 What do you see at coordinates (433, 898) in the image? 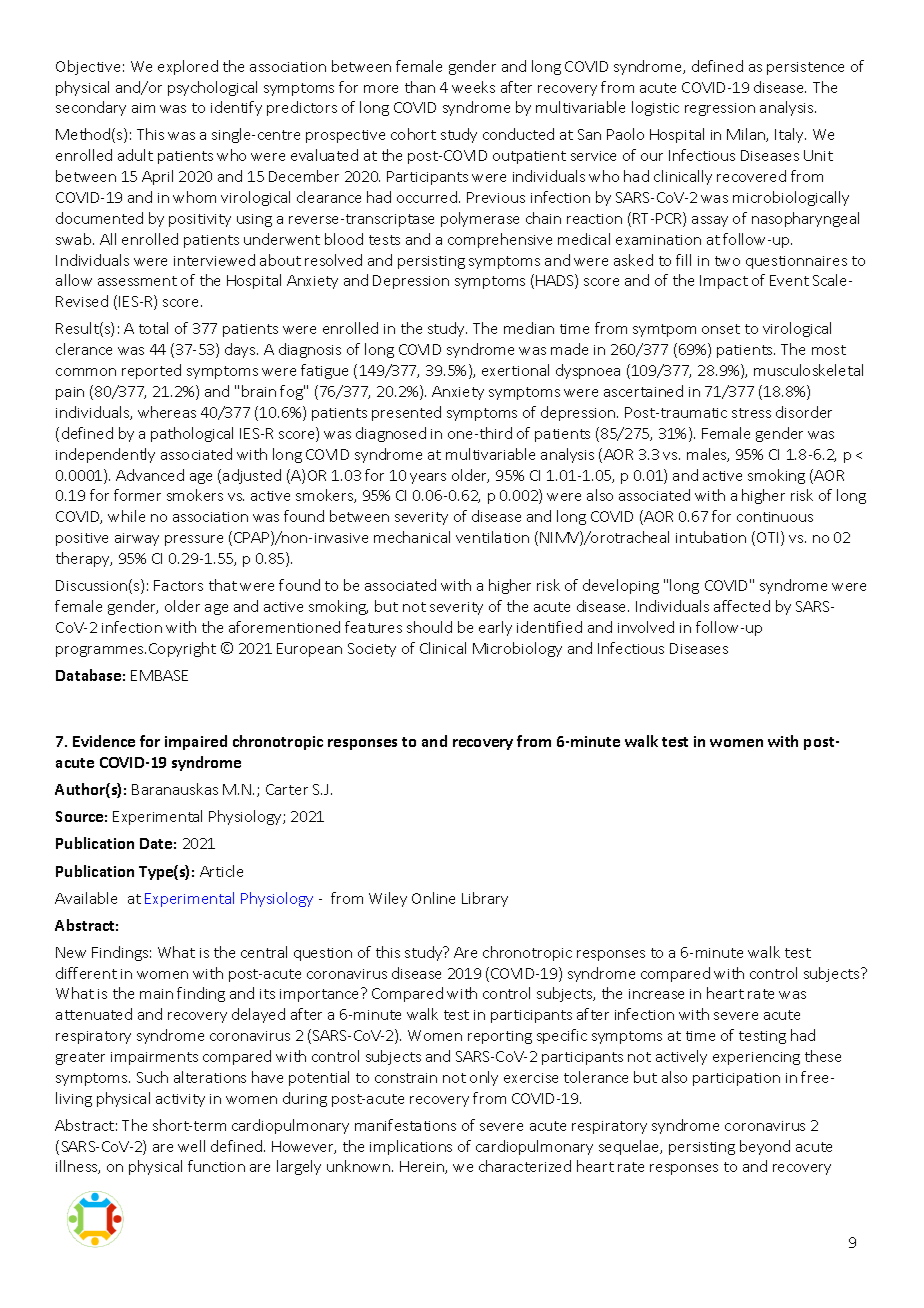
I see `Online` at bounding box center [433, 898].
